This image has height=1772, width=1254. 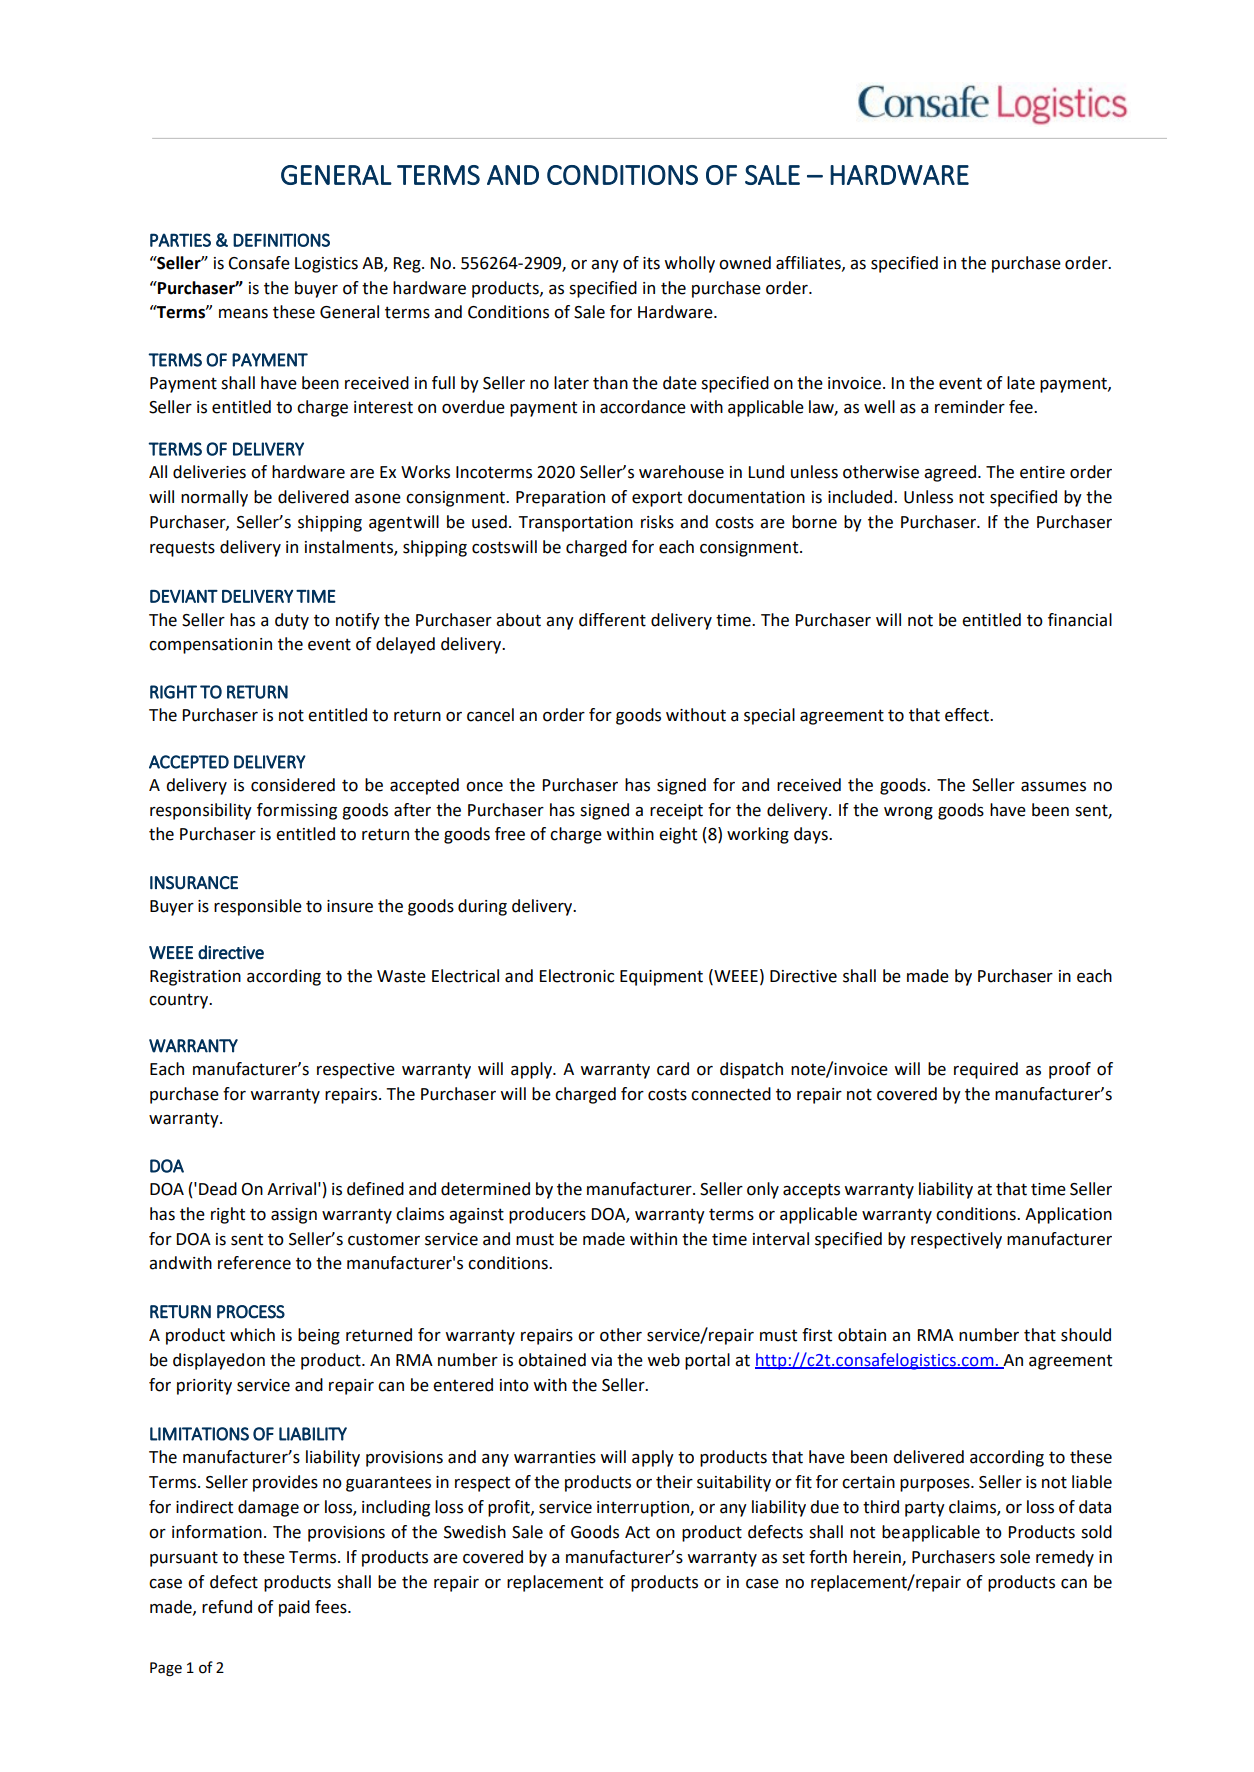 What do you see at coordinates (651, 263) in the image?
I see `its` at bounding box center [651, 263].
